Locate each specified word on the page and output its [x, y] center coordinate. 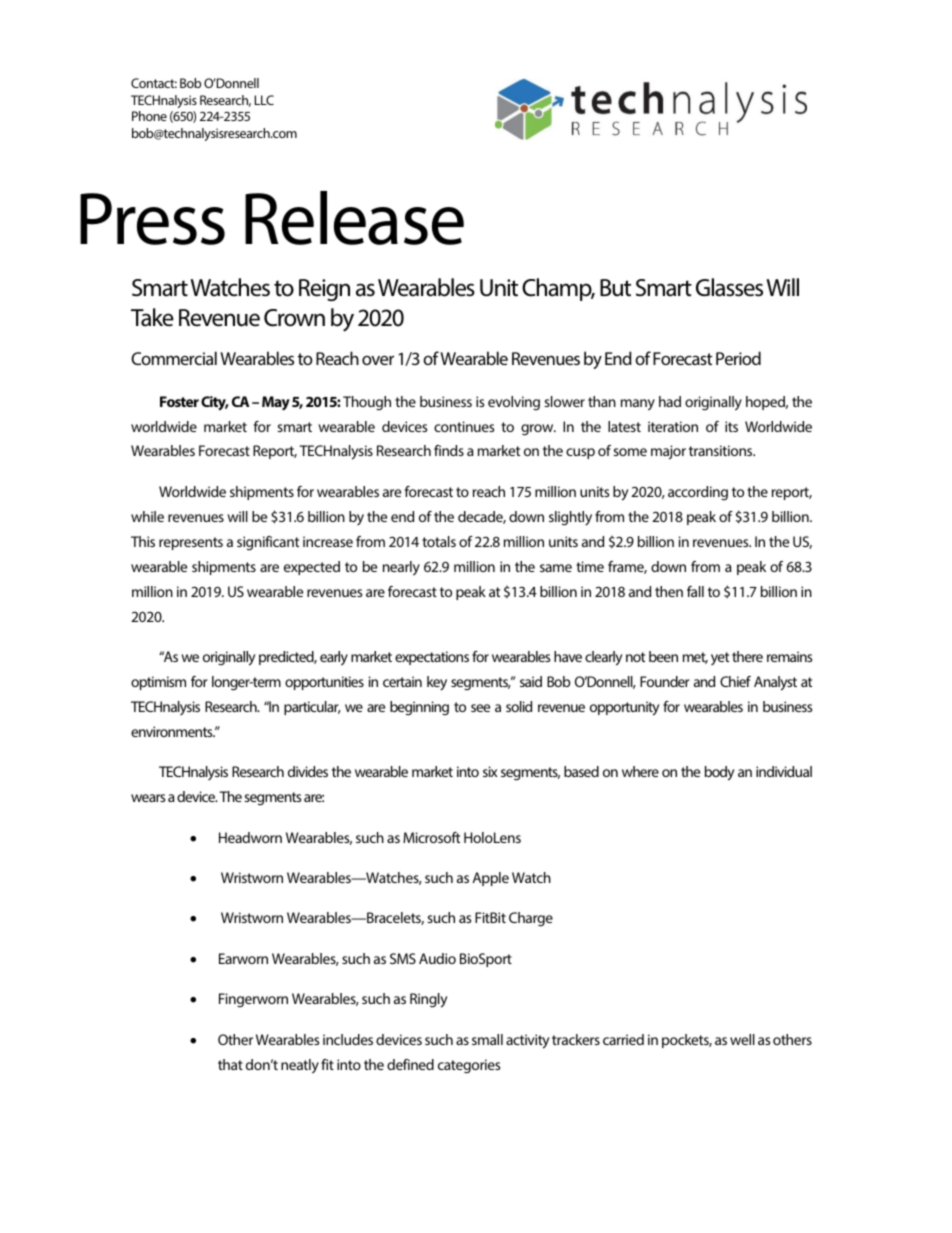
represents [191, 543]
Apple [491, 879]
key [437, 683]
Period [738, 358]
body [719, 773]
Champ [558, 289]
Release [354, 218]
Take [152, 317]
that [230, 1064]
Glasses [729, 287]
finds [449, 450]
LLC [264, 100]
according [698, 493]
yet [720, 658]
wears [148, 798]
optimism [158, 683]
